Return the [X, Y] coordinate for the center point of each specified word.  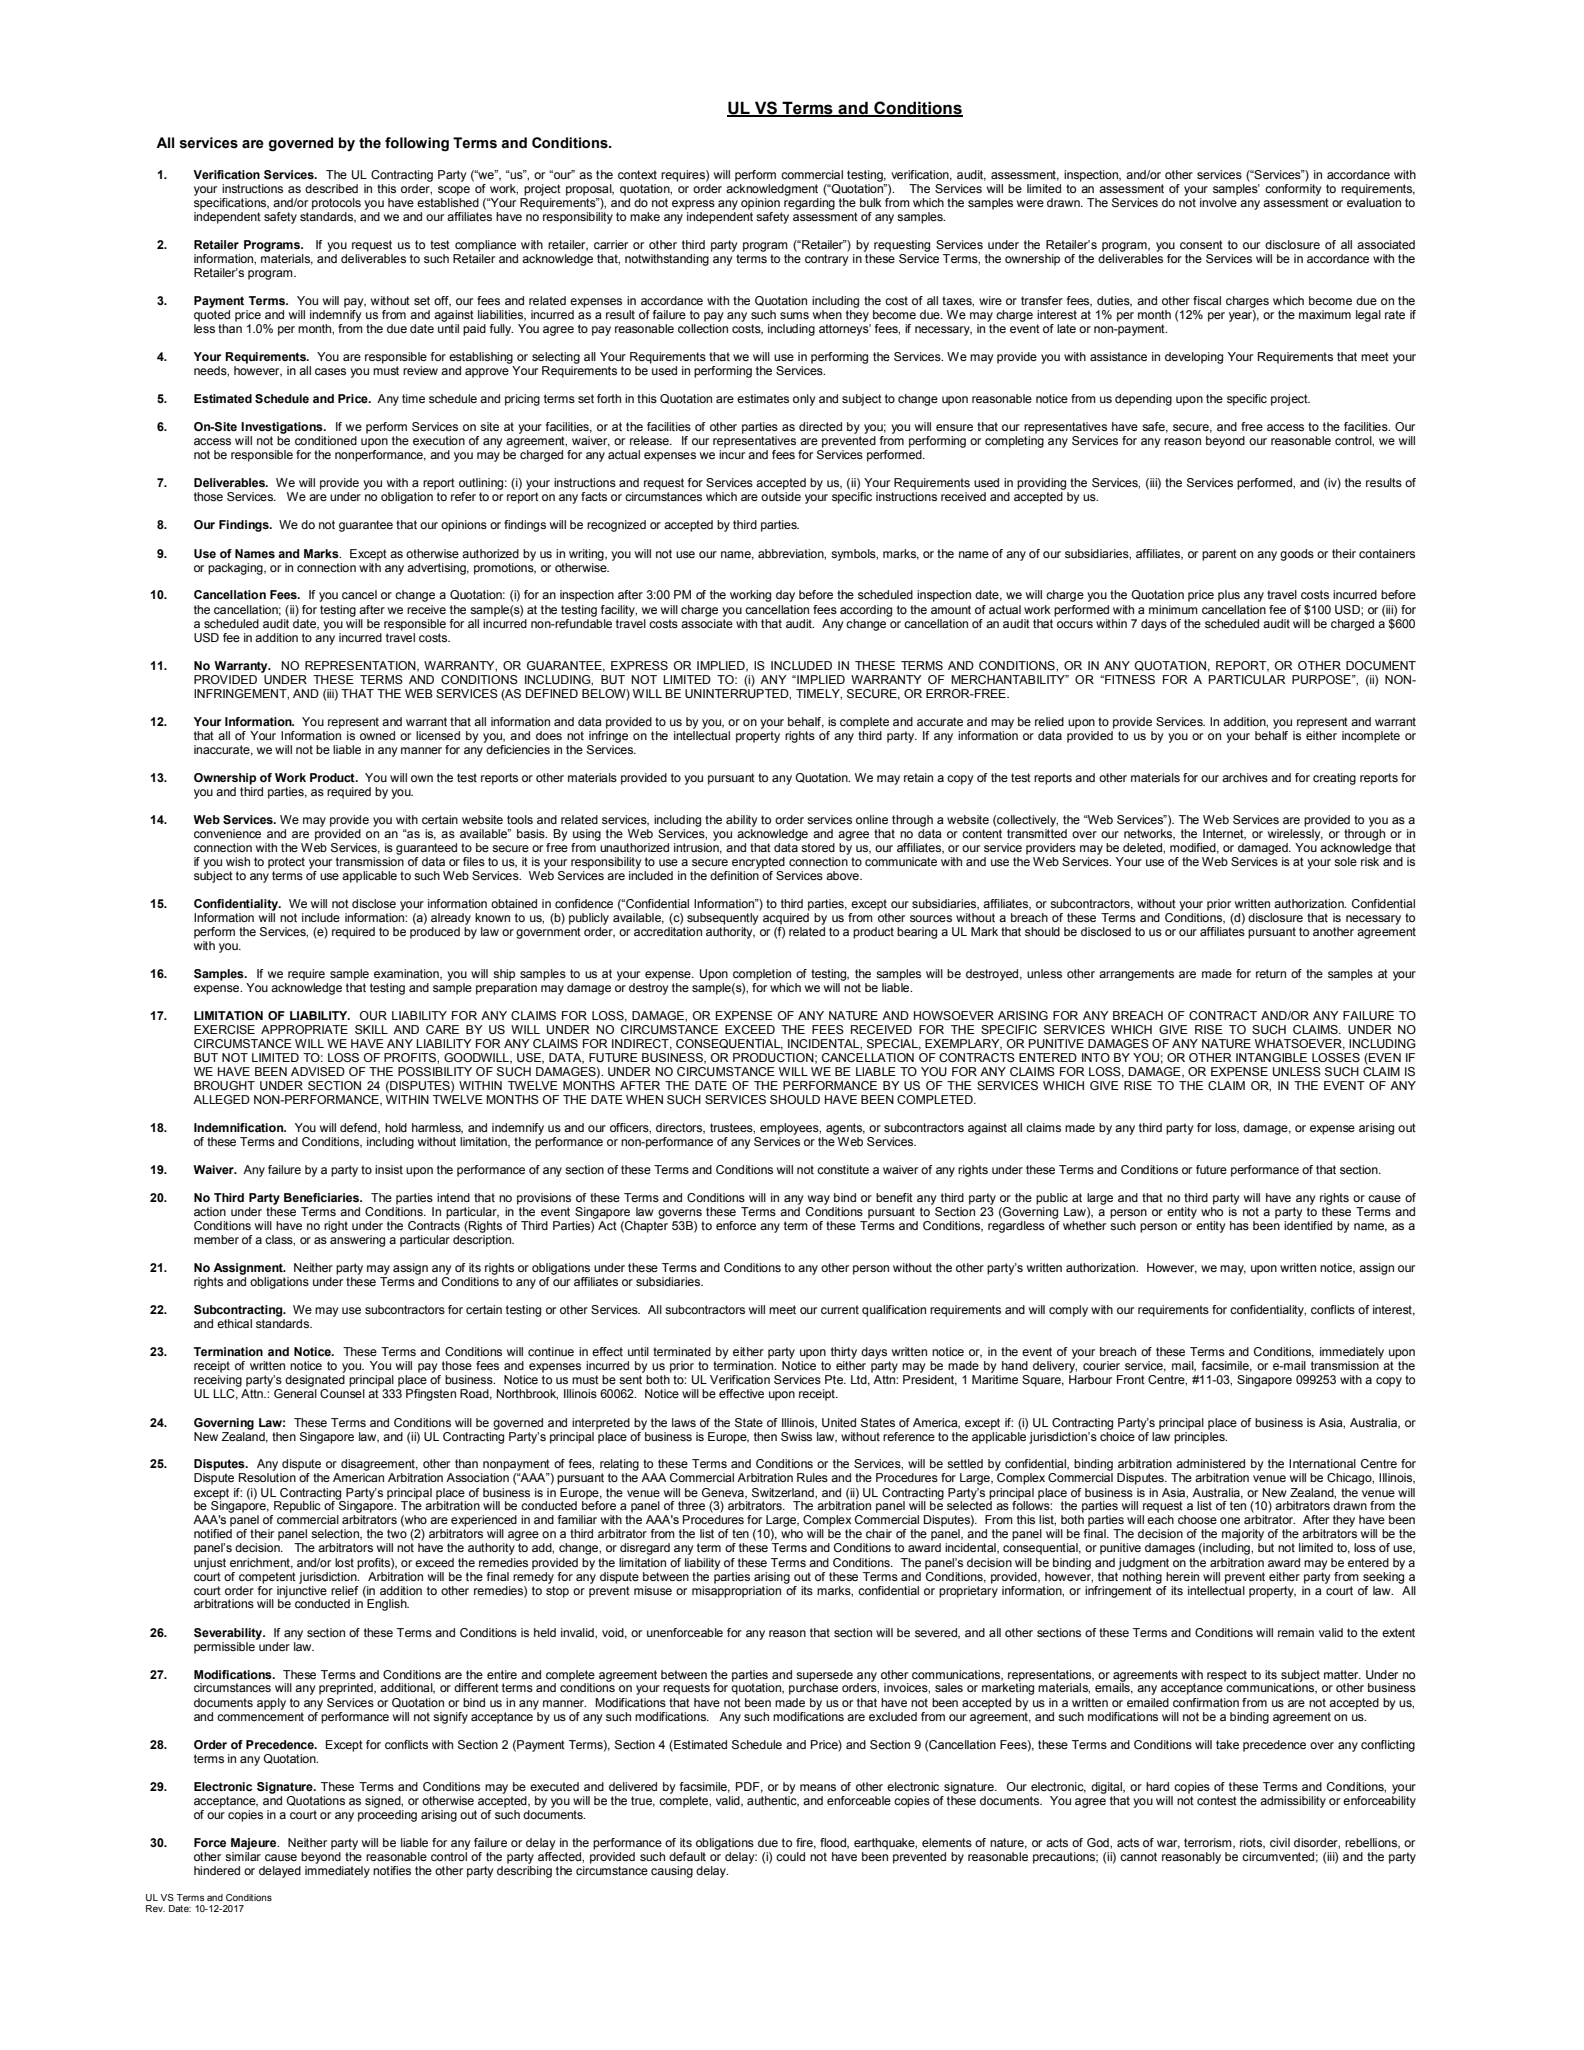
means [818, 1787]
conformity [1293, 190]
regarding [809, 204]
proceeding [387, 1814]
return [1271, 973]
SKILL [371, 1029]
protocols [336, 204]
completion [762, 975]
